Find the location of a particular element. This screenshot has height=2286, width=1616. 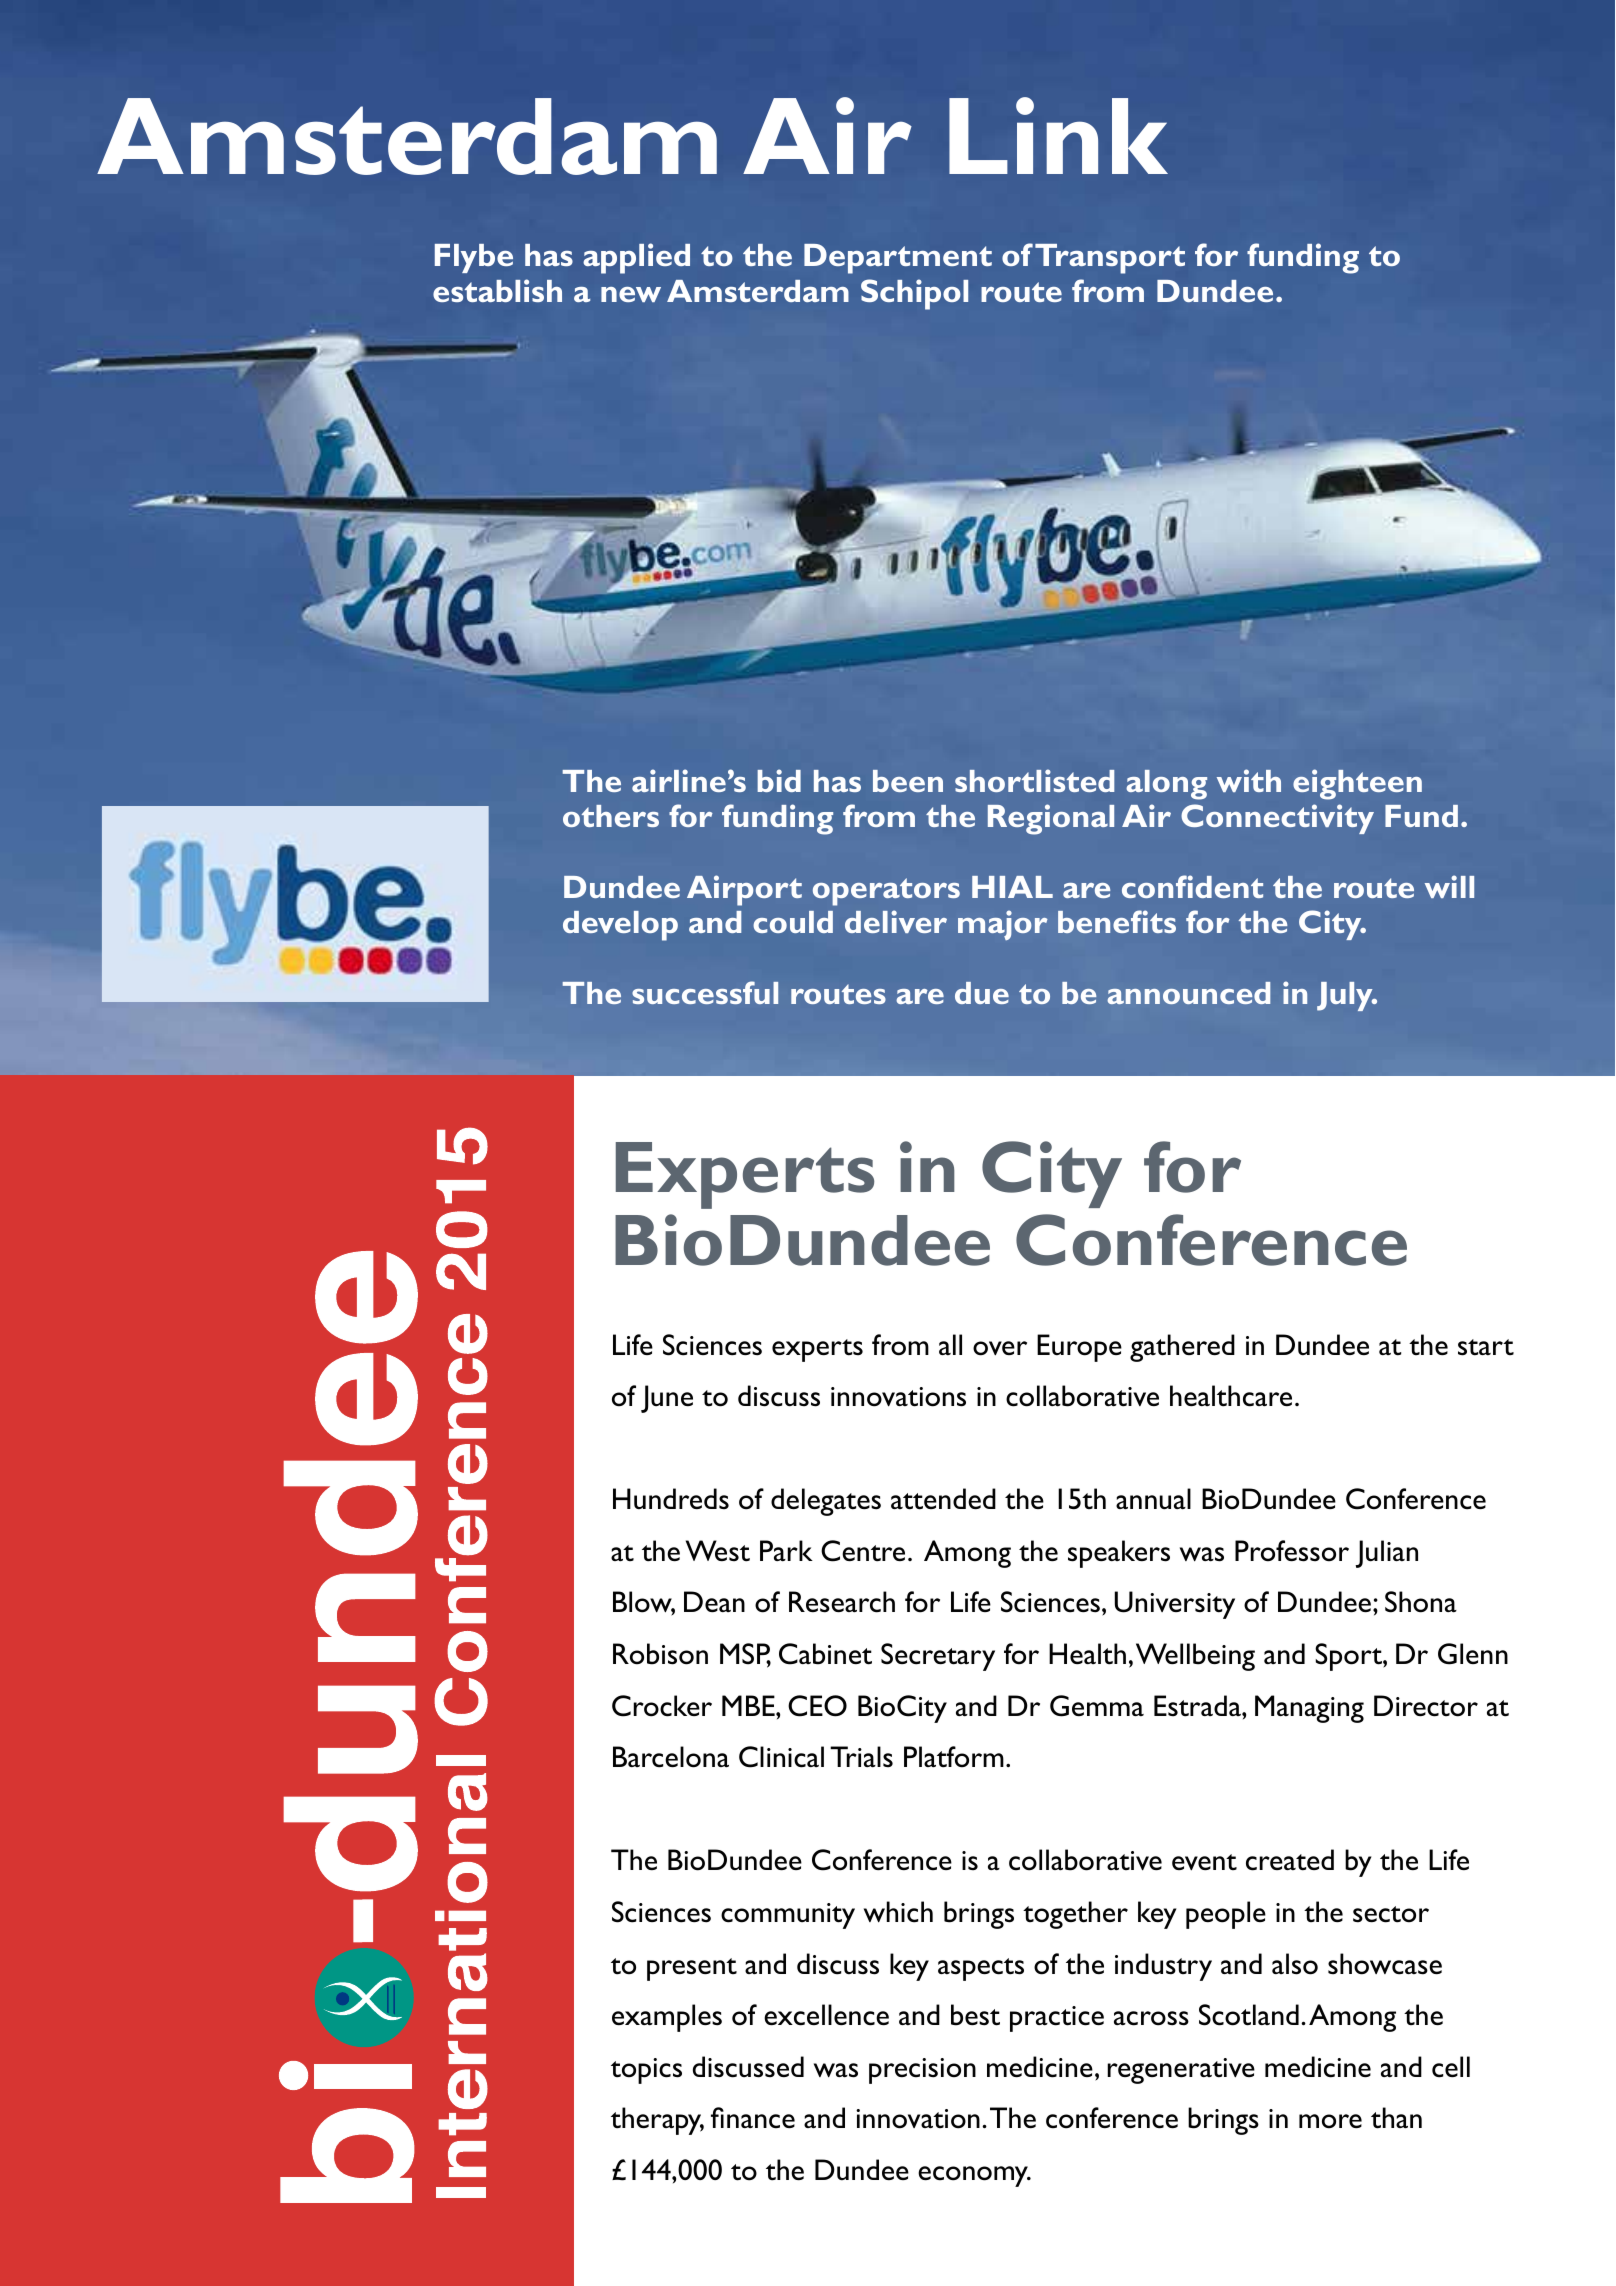

due is located at coordinates (982, 993).
